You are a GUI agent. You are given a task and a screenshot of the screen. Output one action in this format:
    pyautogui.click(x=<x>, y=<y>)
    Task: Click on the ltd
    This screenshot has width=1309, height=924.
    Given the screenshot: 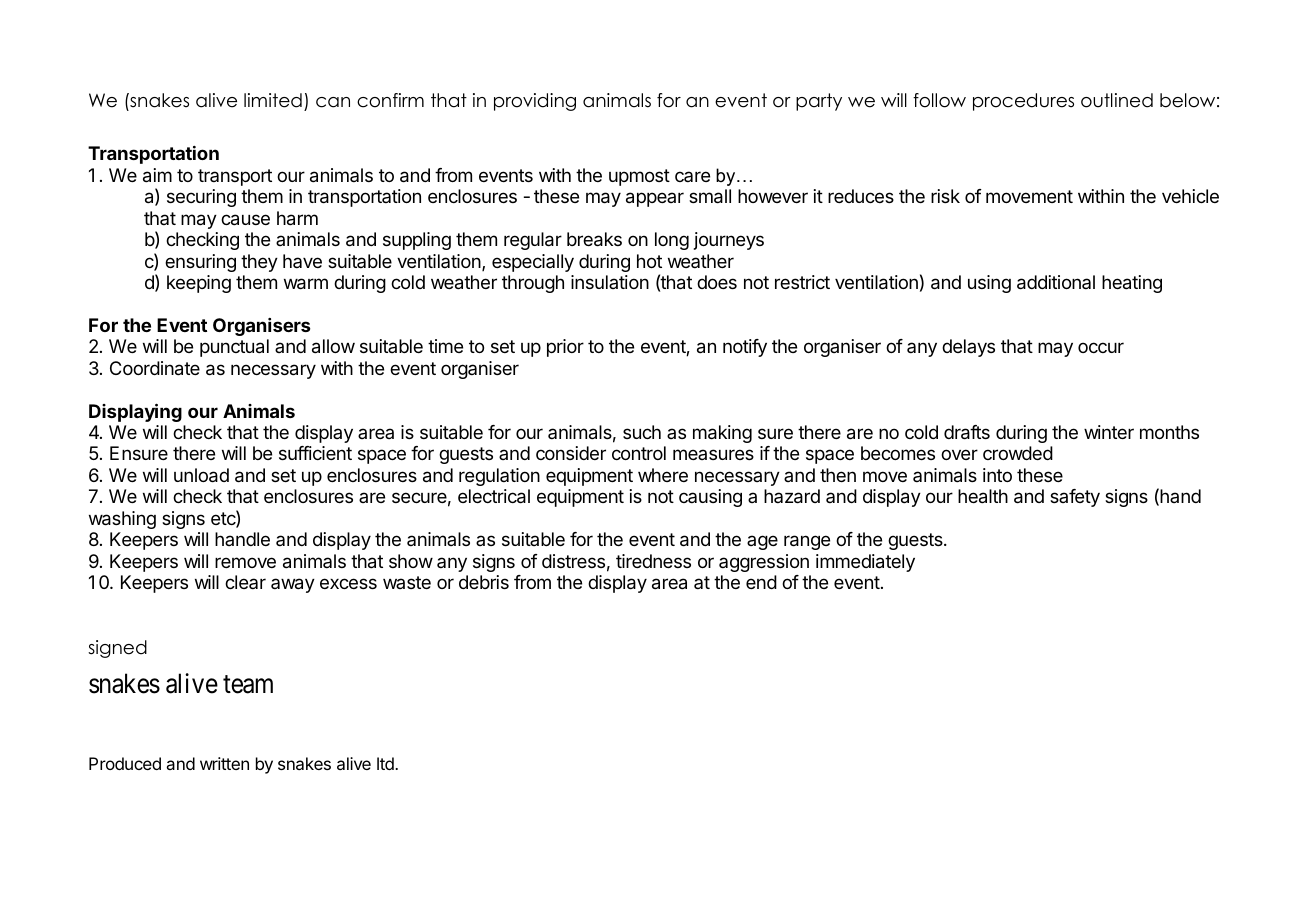 What is the action you would take?
    pyautogui.click(x=386, y=763)
